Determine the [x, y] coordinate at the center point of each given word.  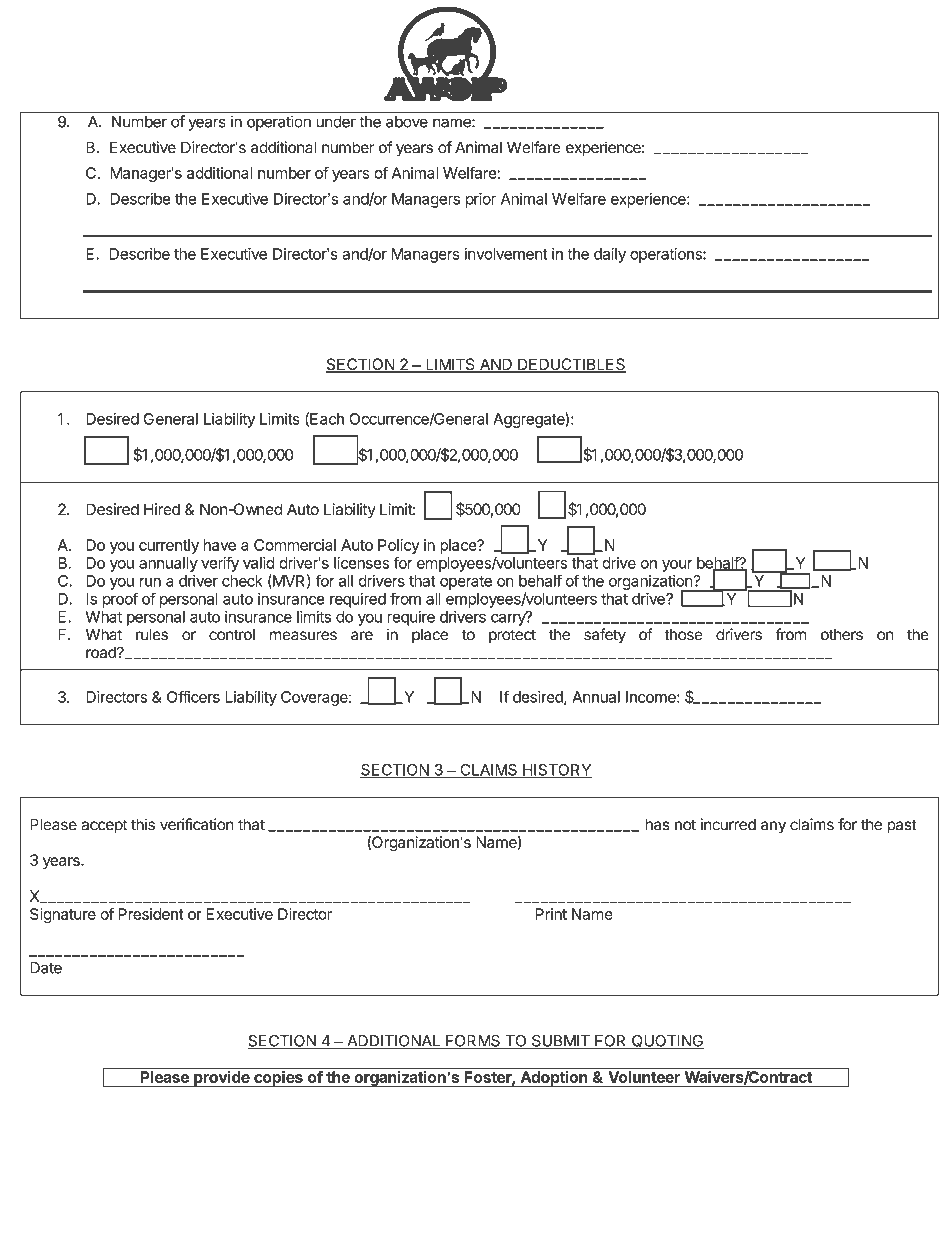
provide [222, 1079]
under [336, 122]
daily [610, 255]
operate [466, 583]
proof [120, 600]
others [842, 635]
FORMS [473, 1042]
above [407, 122]
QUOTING [667, 1042]
